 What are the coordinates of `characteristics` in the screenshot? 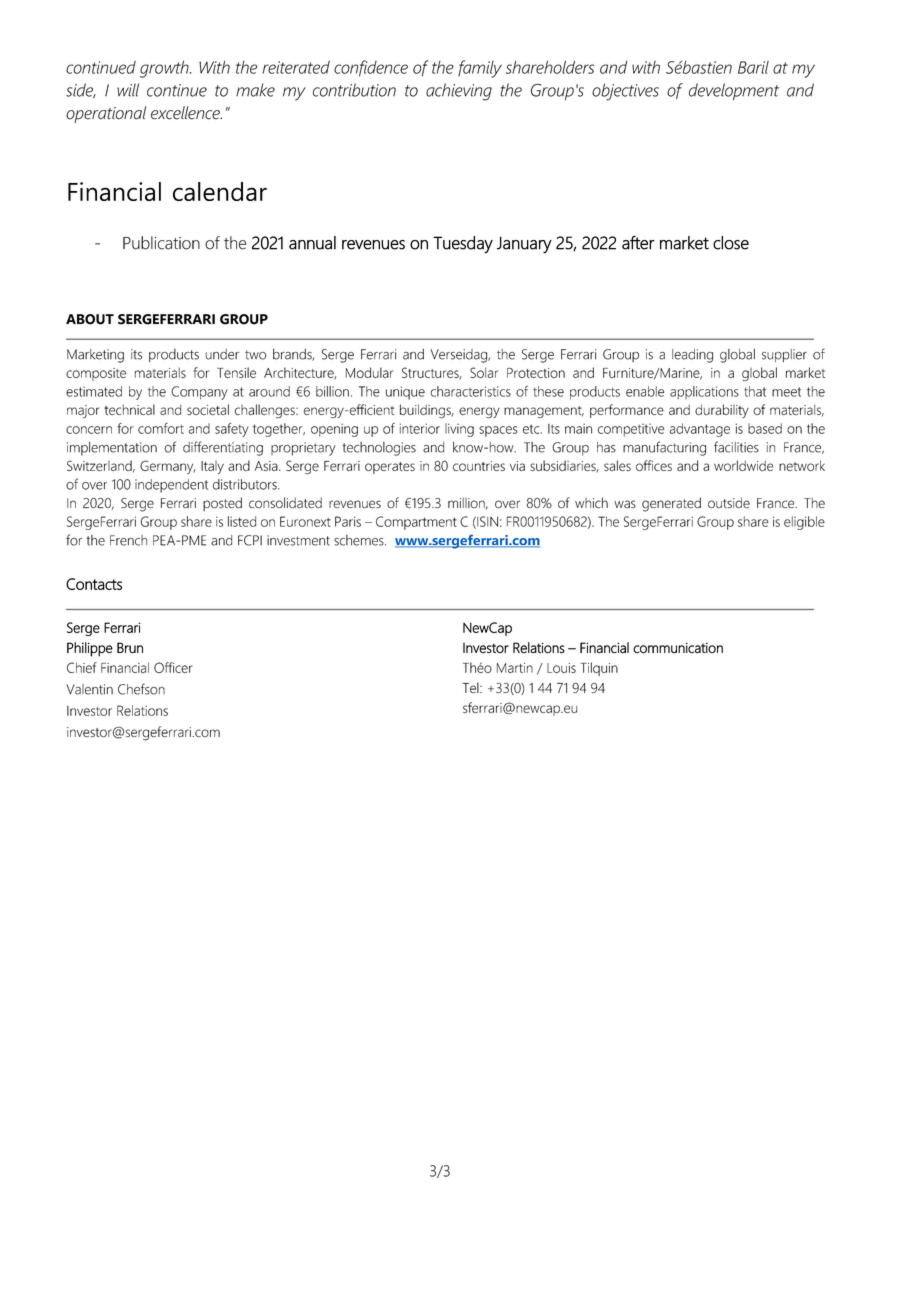 It's located at (471, 391).
